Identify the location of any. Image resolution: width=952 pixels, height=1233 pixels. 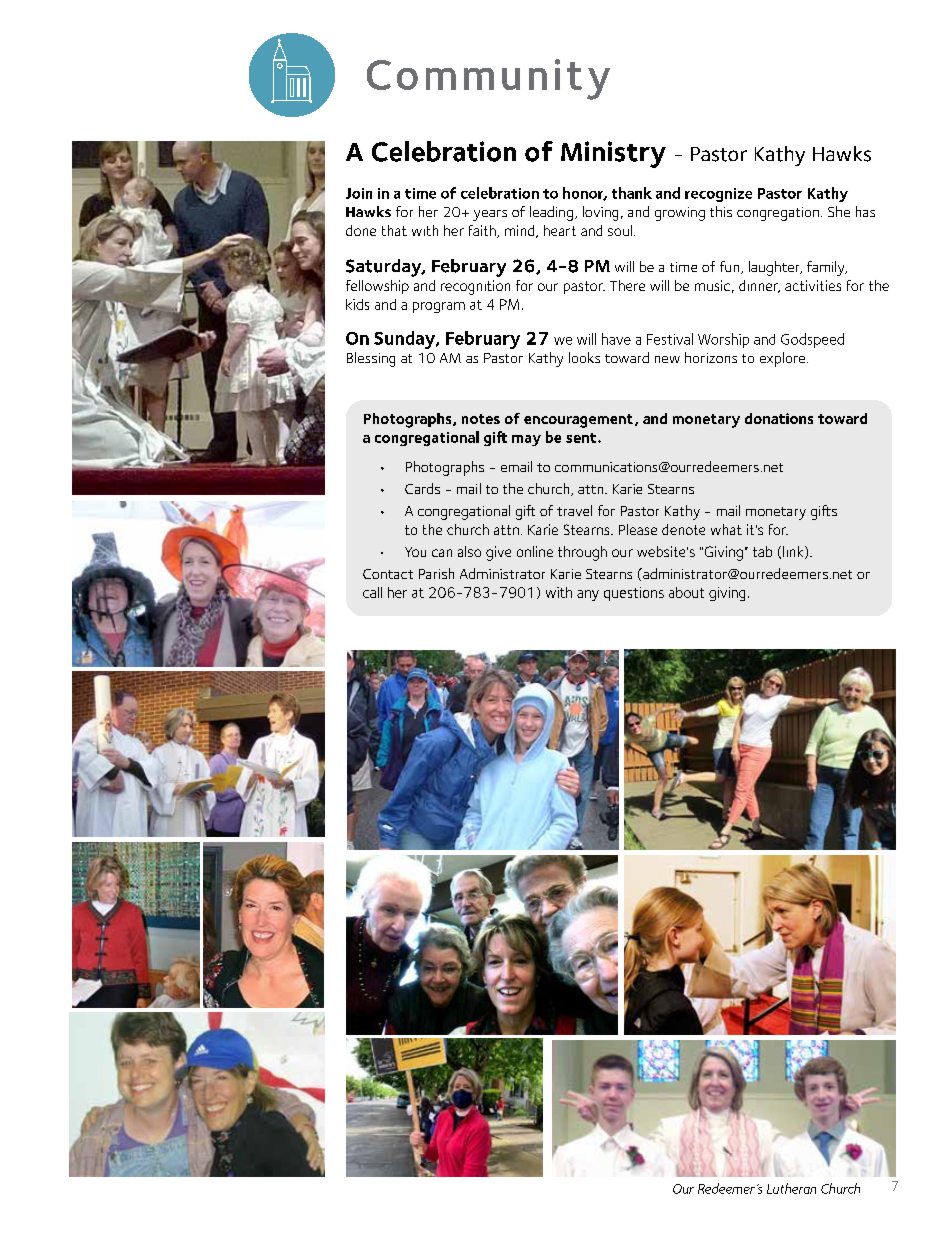
(588, 595).
